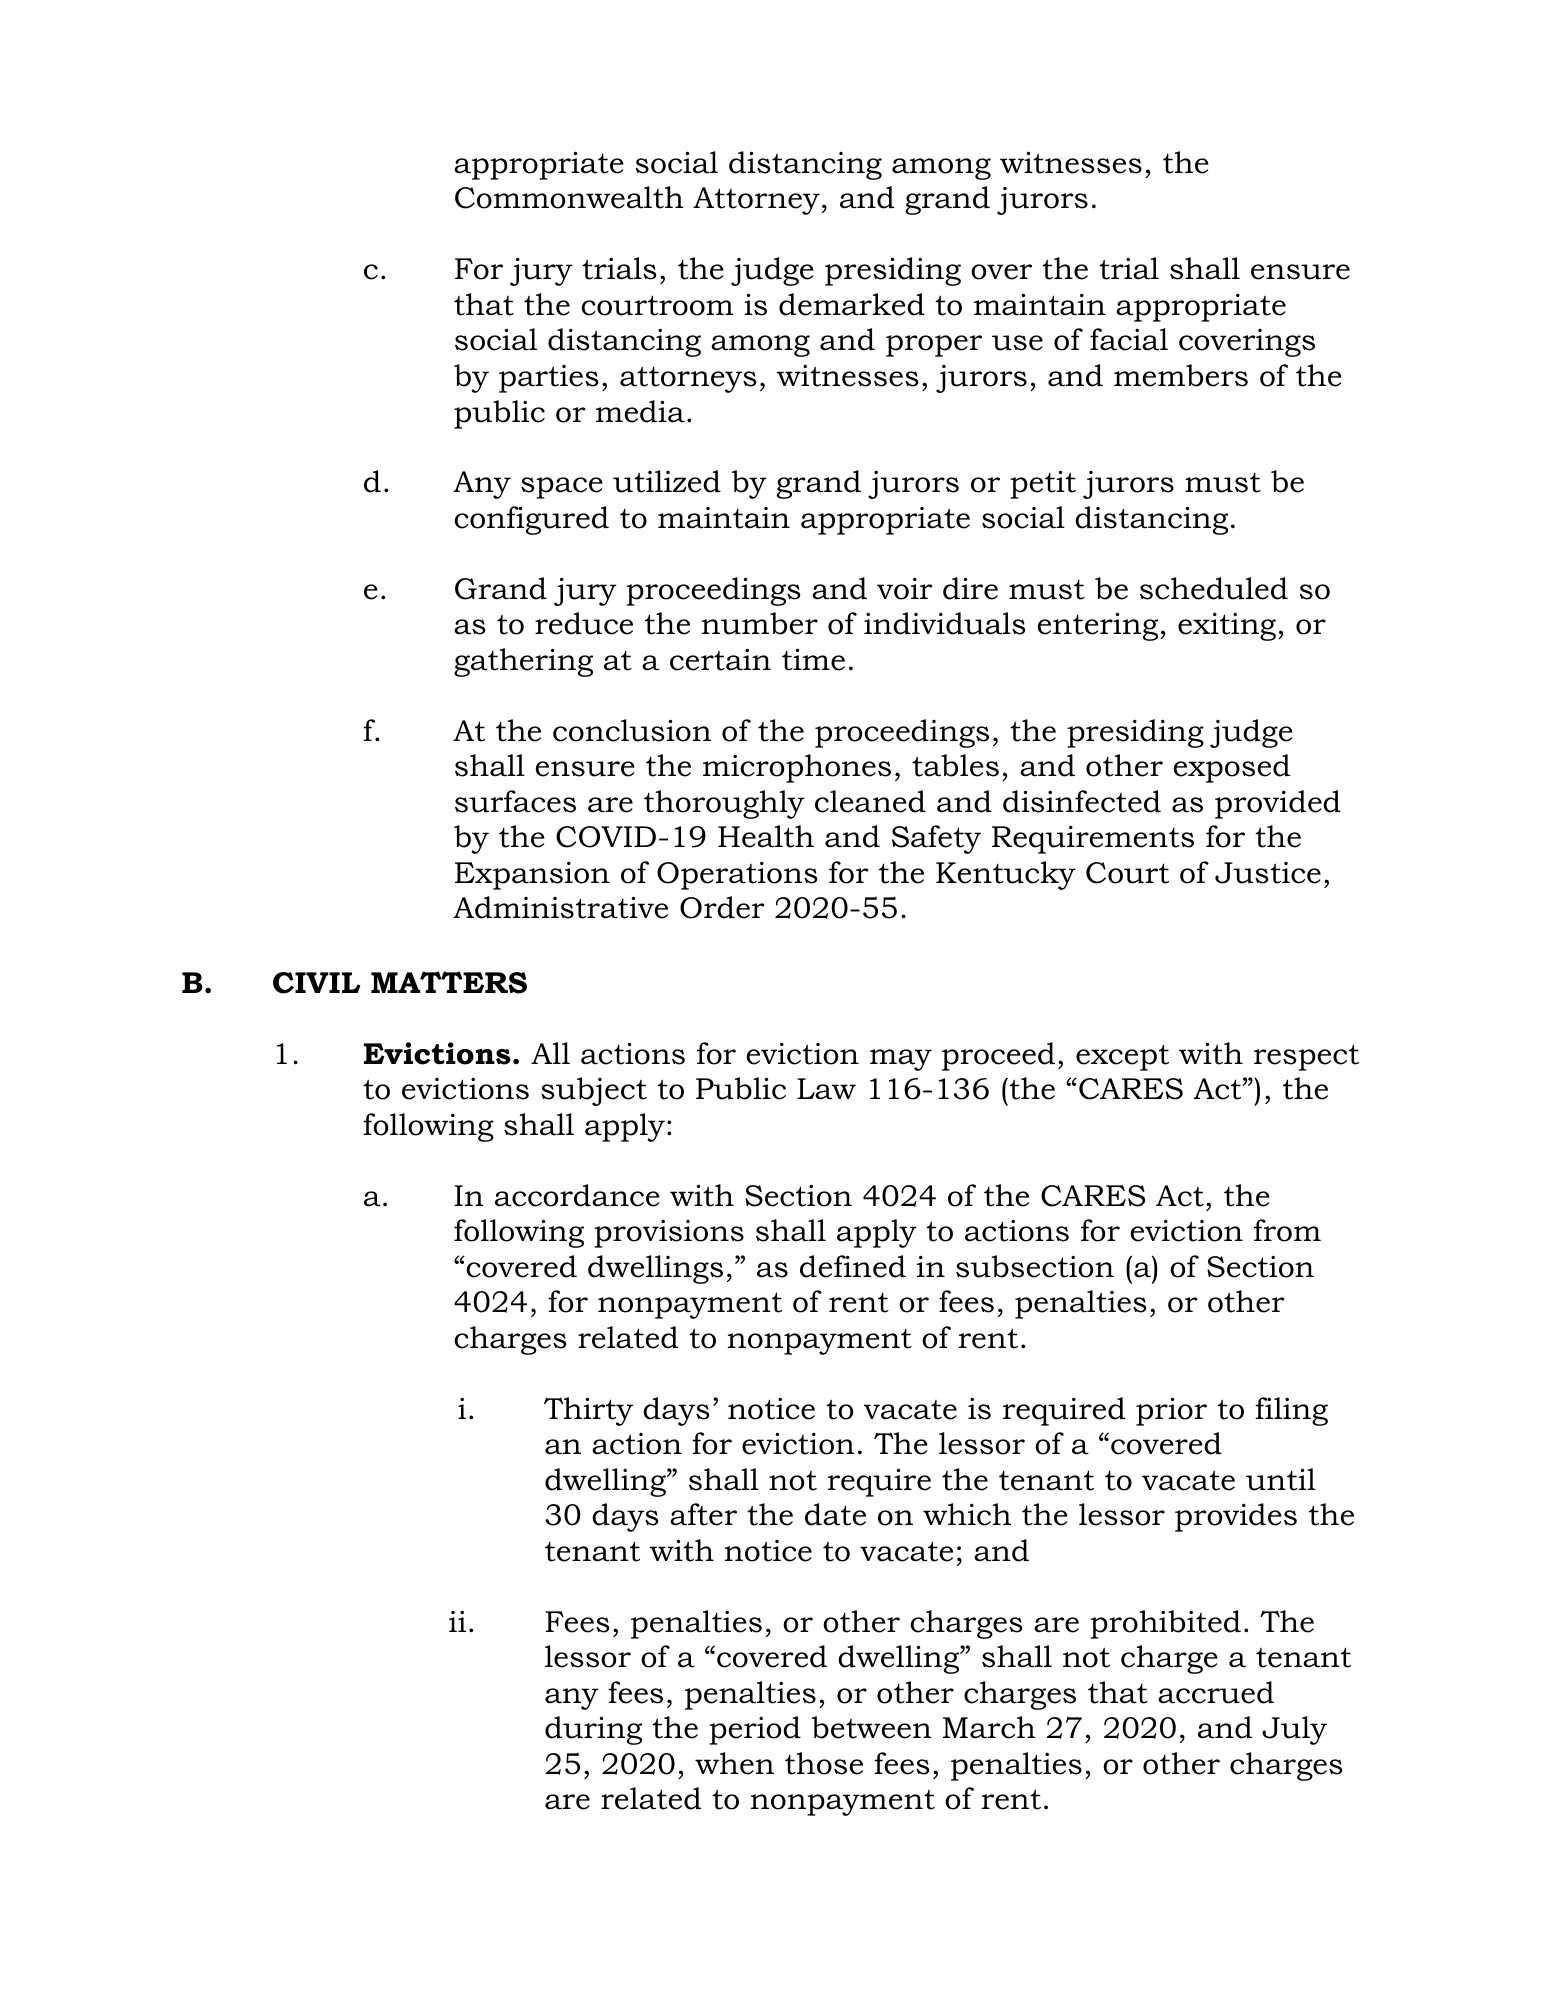 This screenshot has height=1995, width=1542. Describe the element at coordinates (1287, 1230) in the screenshot. I see `from` at that location.
